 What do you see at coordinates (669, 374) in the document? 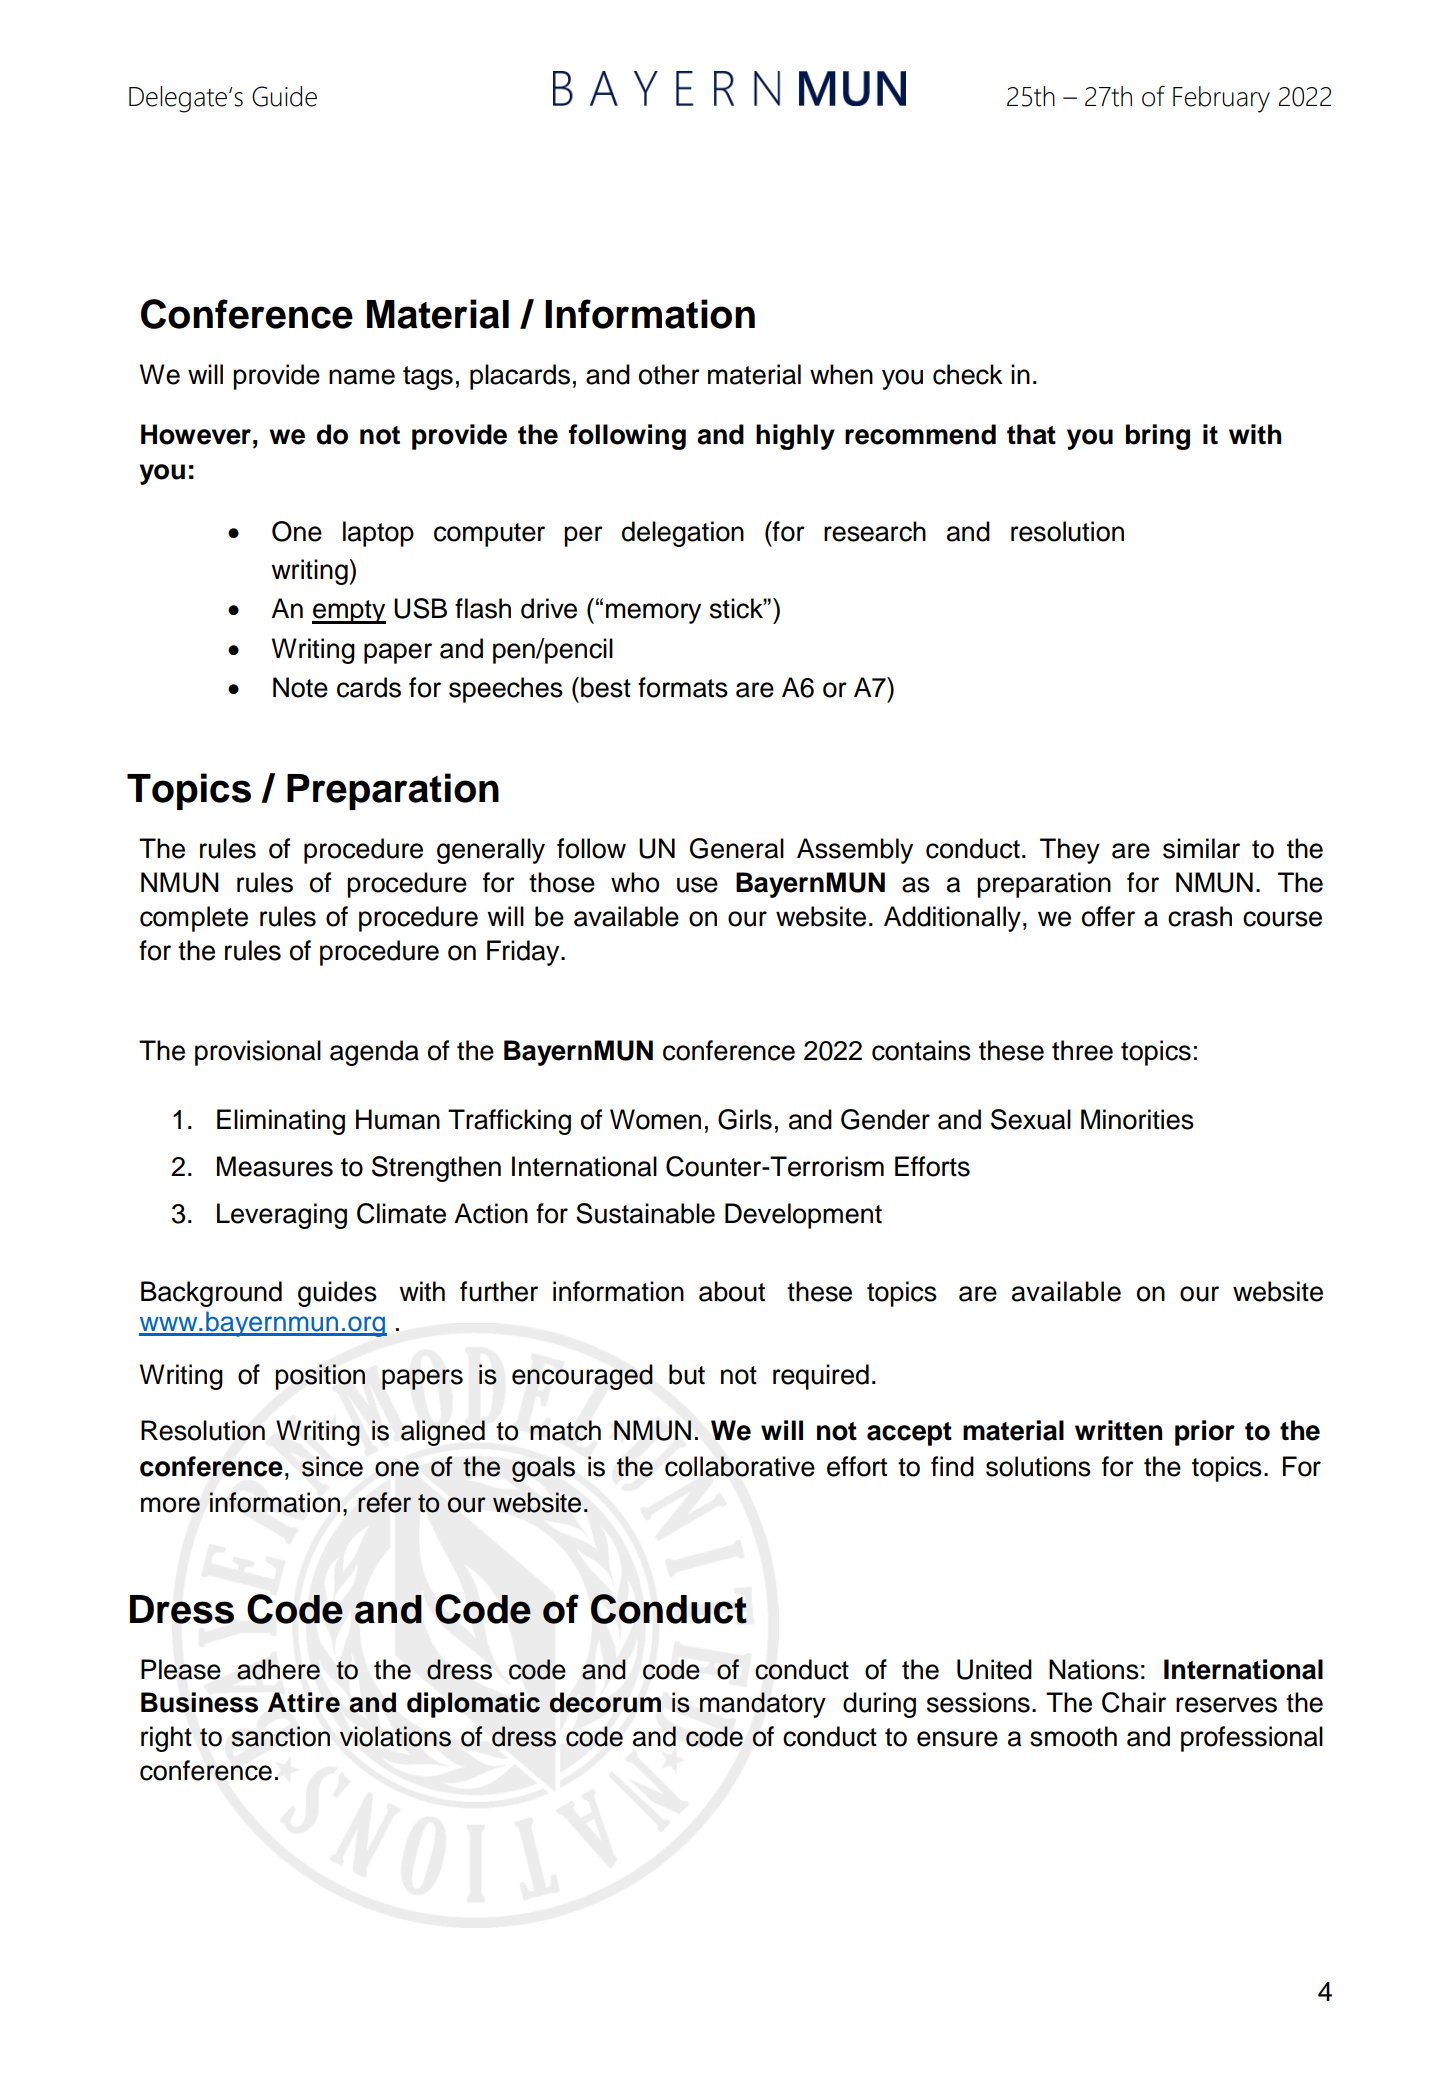
I see `other` at bounding box center [669, 374].
